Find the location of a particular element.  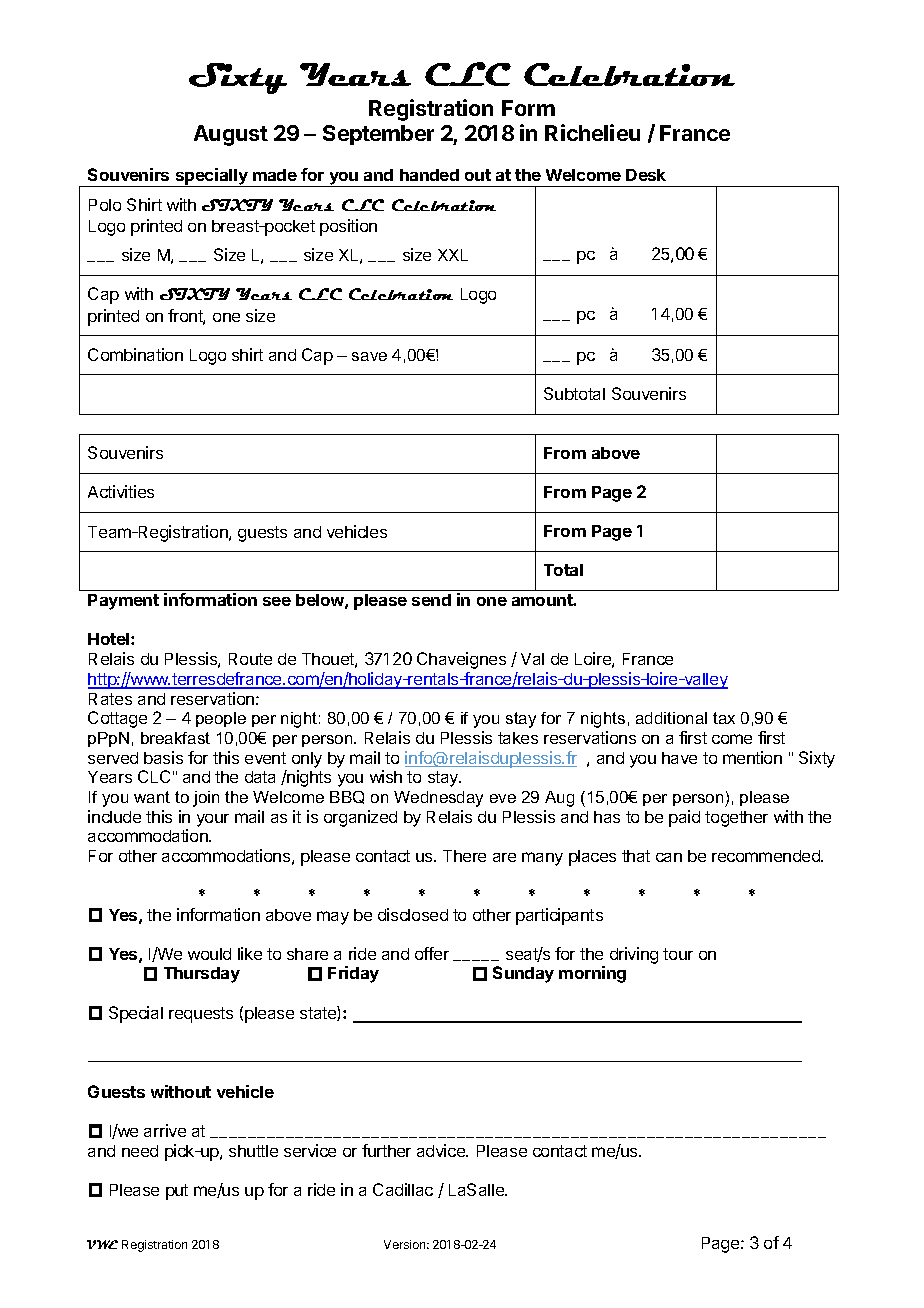

Route is located at coordinates (250, 659).
